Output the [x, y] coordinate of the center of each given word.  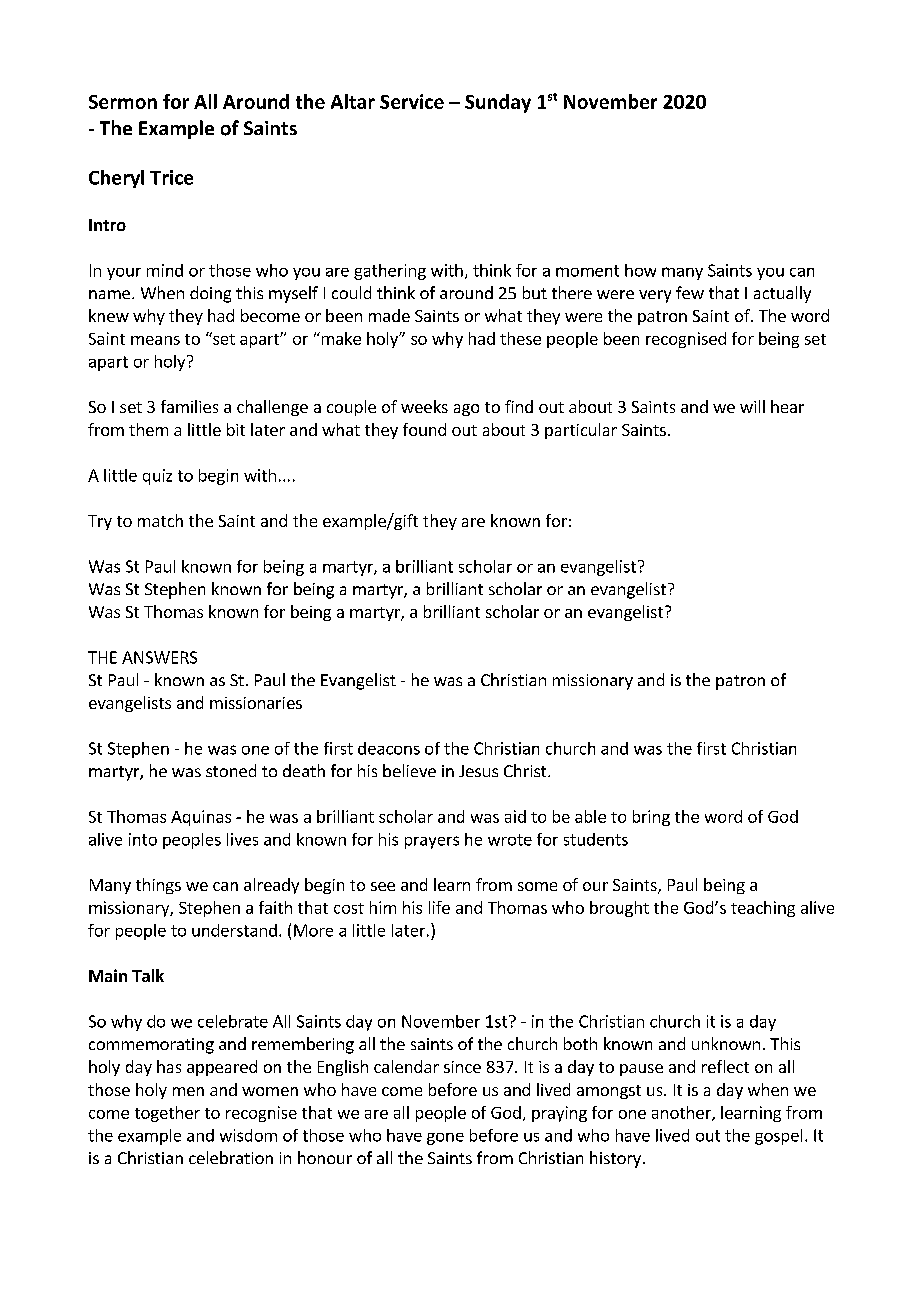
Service [412, 101]
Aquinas [201, 818]
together [167, 1114]
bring [651, 818]
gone [445, 1139]
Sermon [123, 102]
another [682, 1113]
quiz [157, 477]
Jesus [478, 771]
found [424, 429]
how [640, 270]
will [752, 406]
